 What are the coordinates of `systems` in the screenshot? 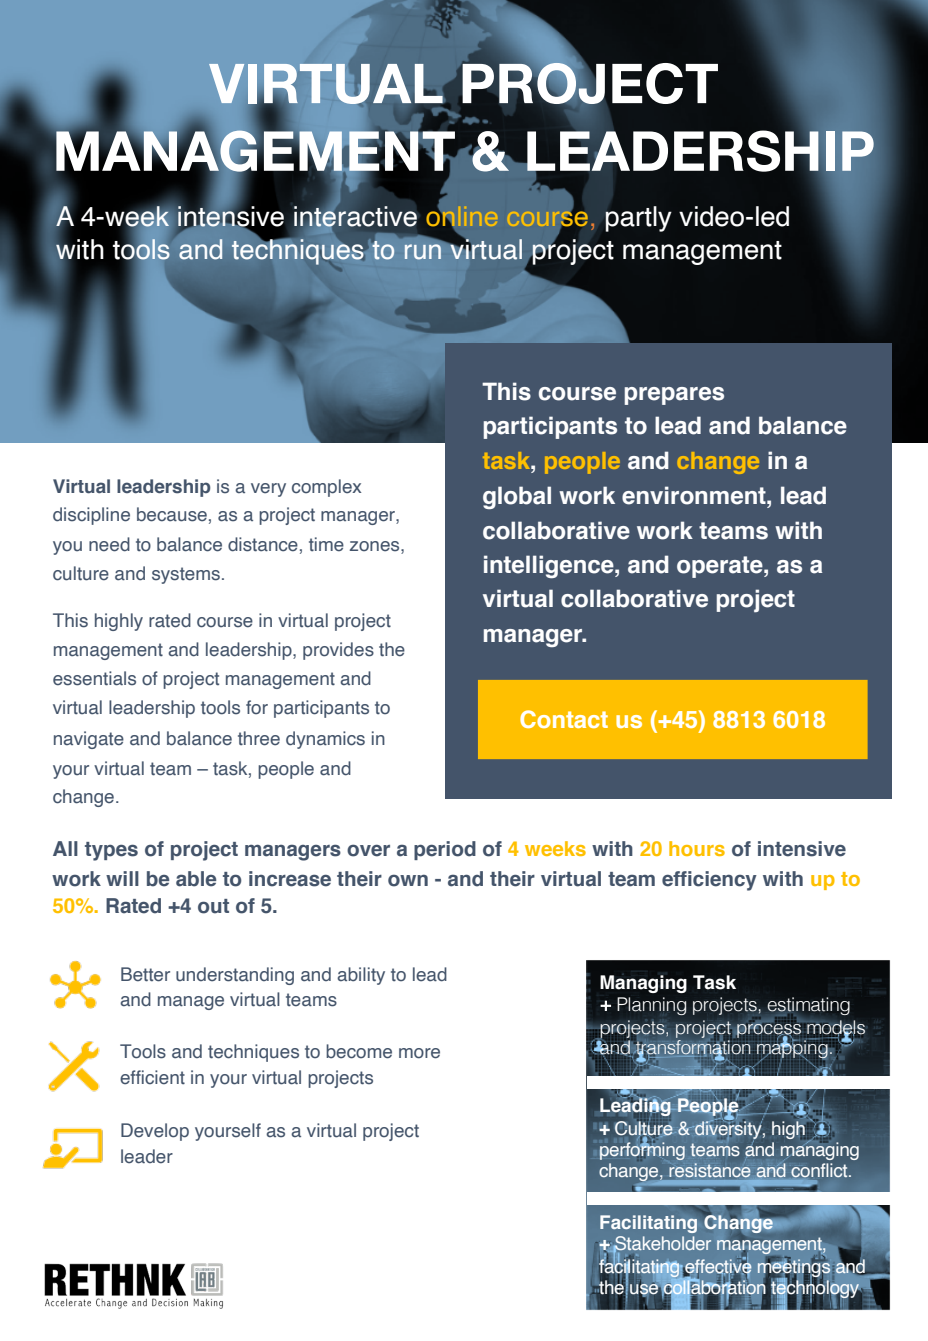 It's located at (186, 575).
